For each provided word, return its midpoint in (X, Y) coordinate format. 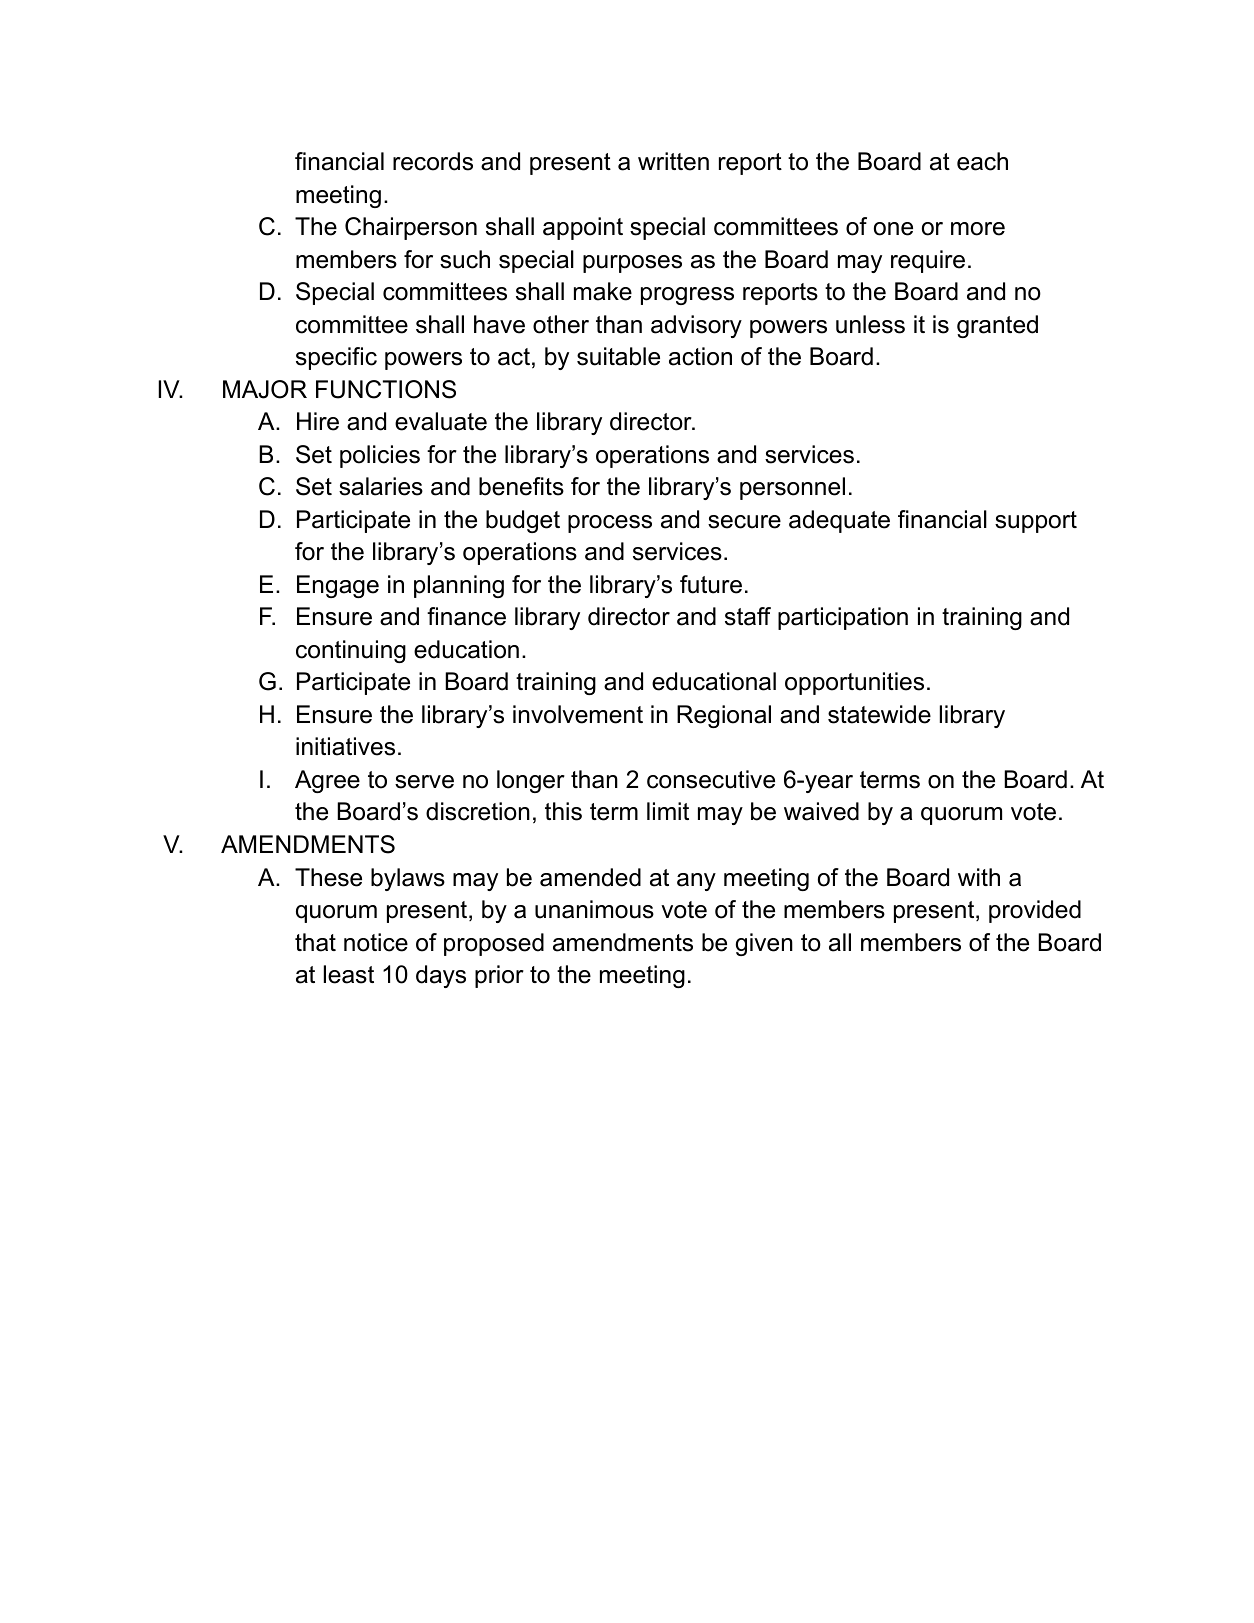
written (673, 161)
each (982, 161)
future (711, 584)
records (433, 161)
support (1036, 522)
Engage (338, 586)
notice (376, 942)
